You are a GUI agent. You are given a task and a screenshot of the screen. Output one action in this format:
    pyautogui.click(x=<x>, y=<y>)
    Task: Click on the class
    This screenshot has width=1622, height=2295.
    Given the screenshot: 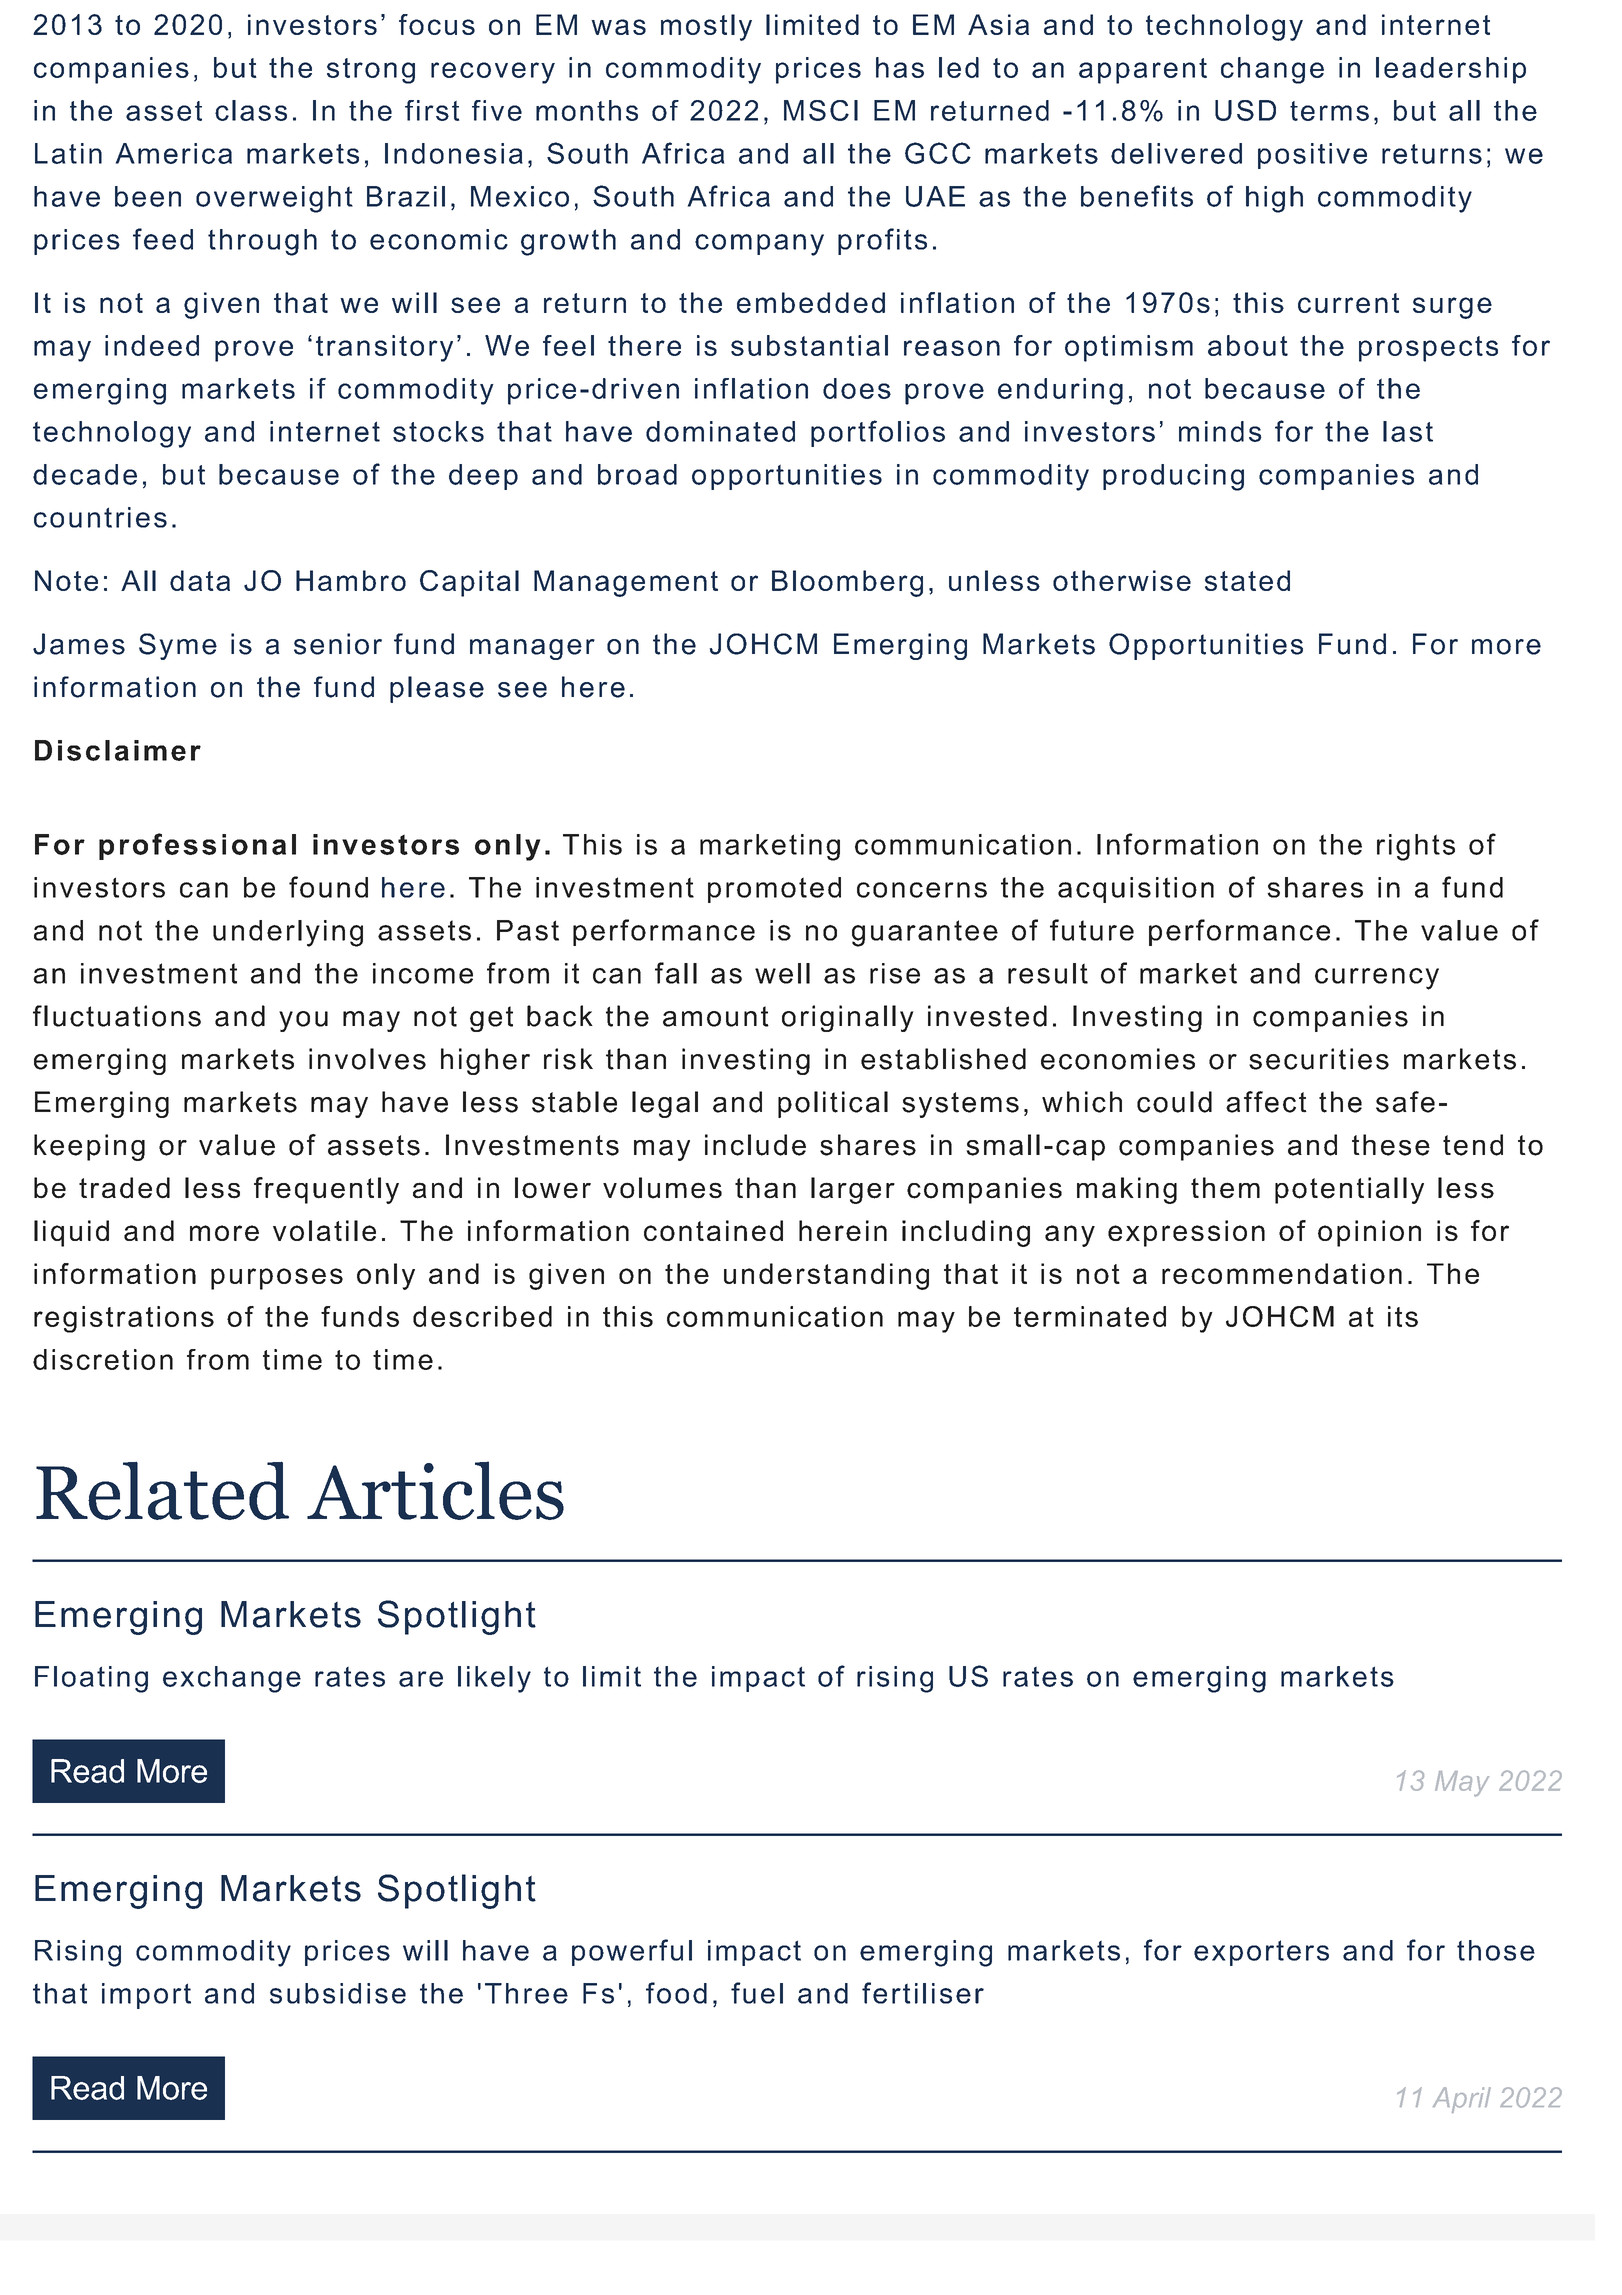 What is the action you would take?
    pyautogui.click(x=251, y=110)
